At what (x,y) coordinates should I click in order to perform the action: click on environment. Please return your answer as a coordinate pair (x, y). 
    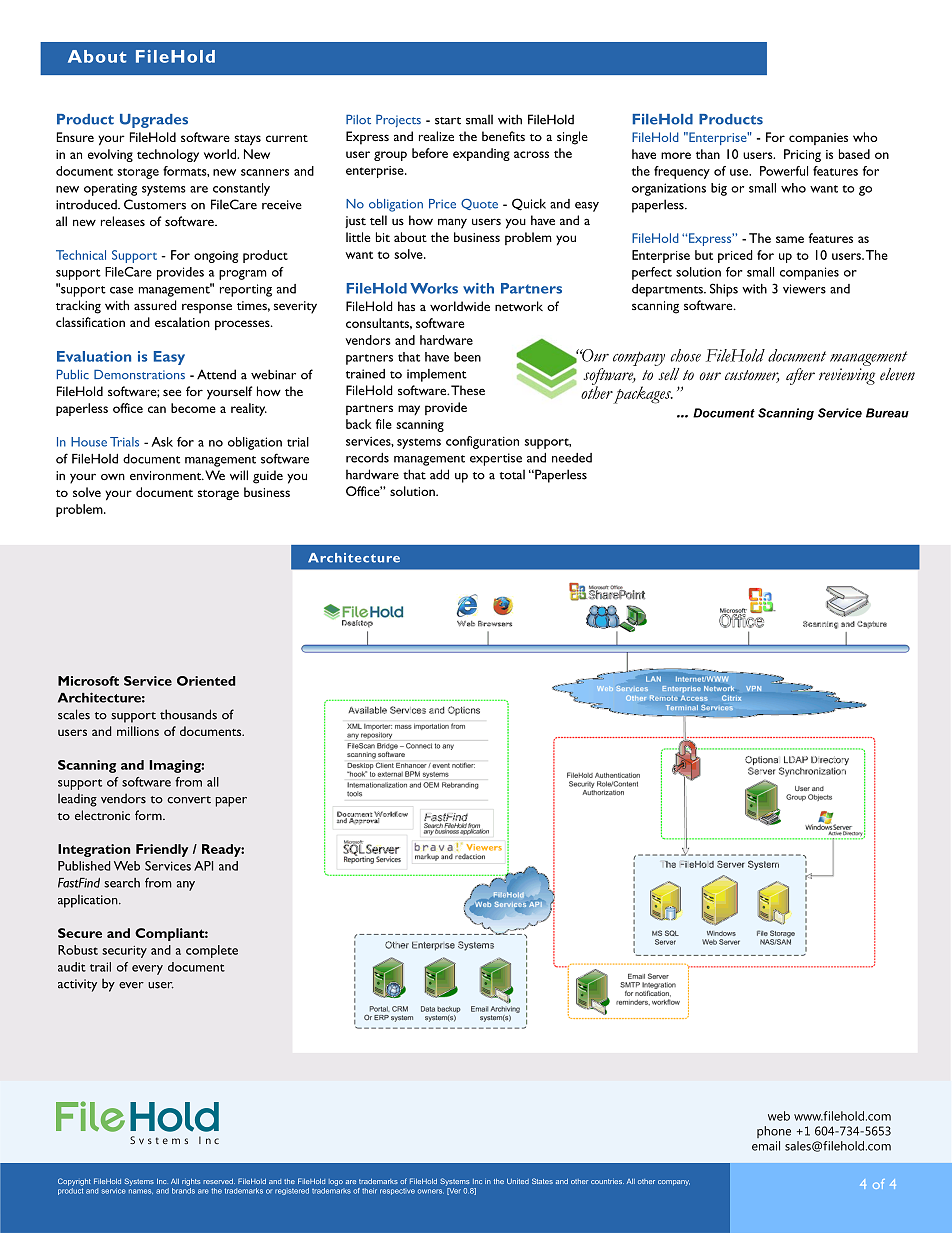
    Looking at the image, I should click on (167, 476).
